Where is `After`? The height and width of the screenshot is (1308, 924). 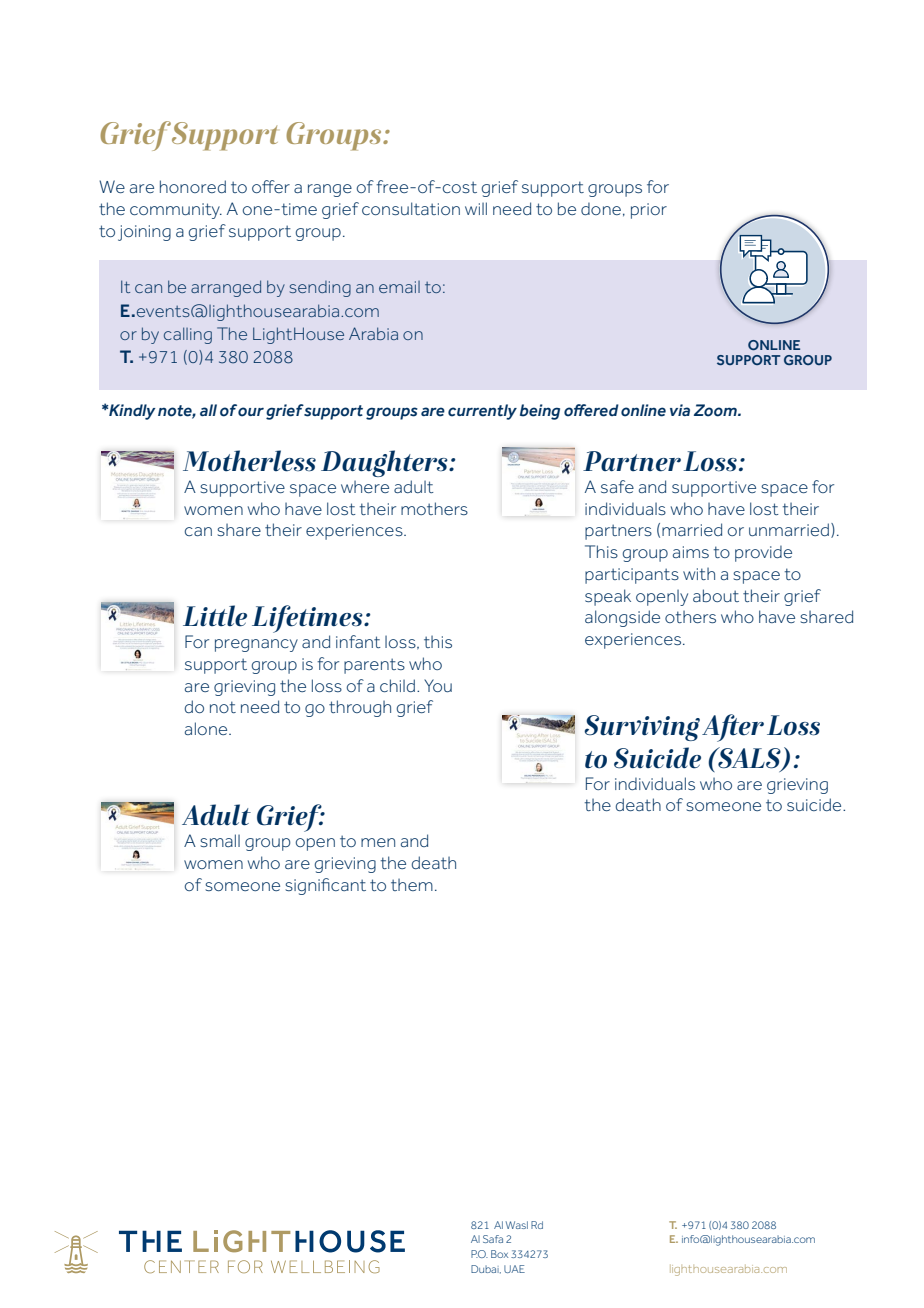
After is located at coordinates (733, 728).
